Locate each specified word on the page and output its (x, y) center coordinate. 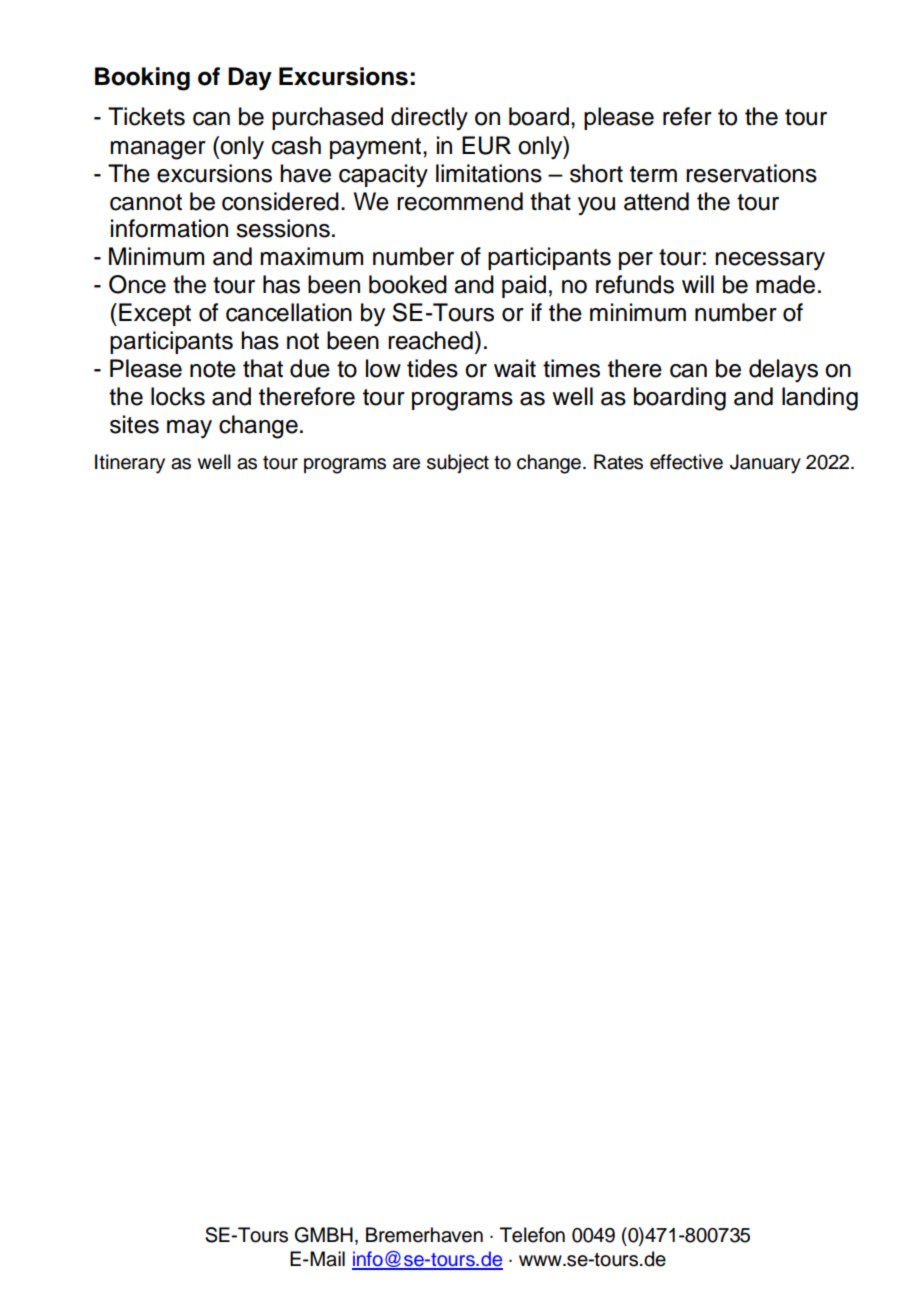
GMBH (324, 1235)
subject (458, 464)
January (765, 464)
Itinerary (130, 464)
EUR (486, 145)
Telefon (532, 1235)
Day (250, 79)
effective (686, 462)
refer (687, 116)
